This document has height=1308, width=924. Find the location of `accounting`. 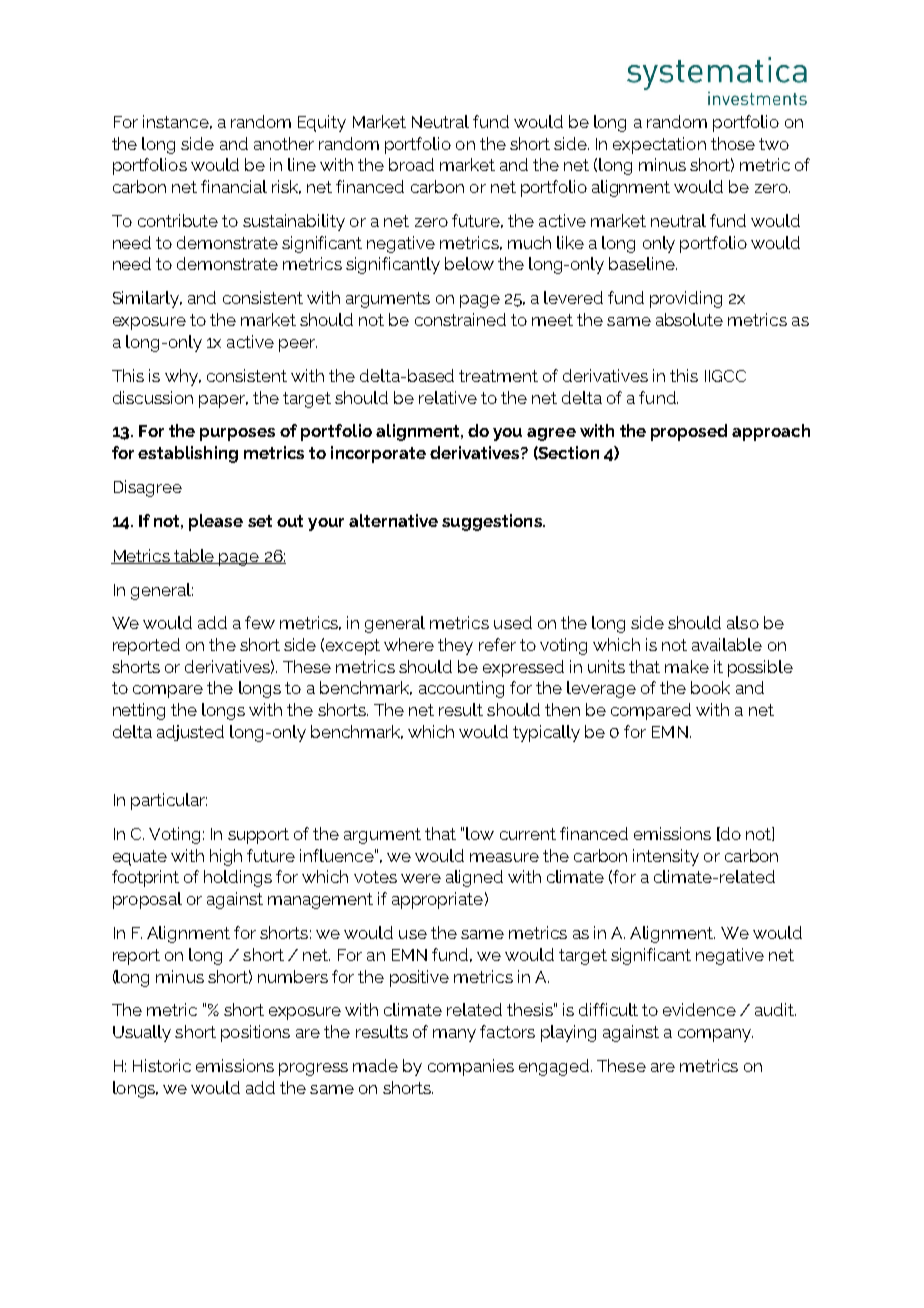

accounting is located at coordinates (461, 689).
